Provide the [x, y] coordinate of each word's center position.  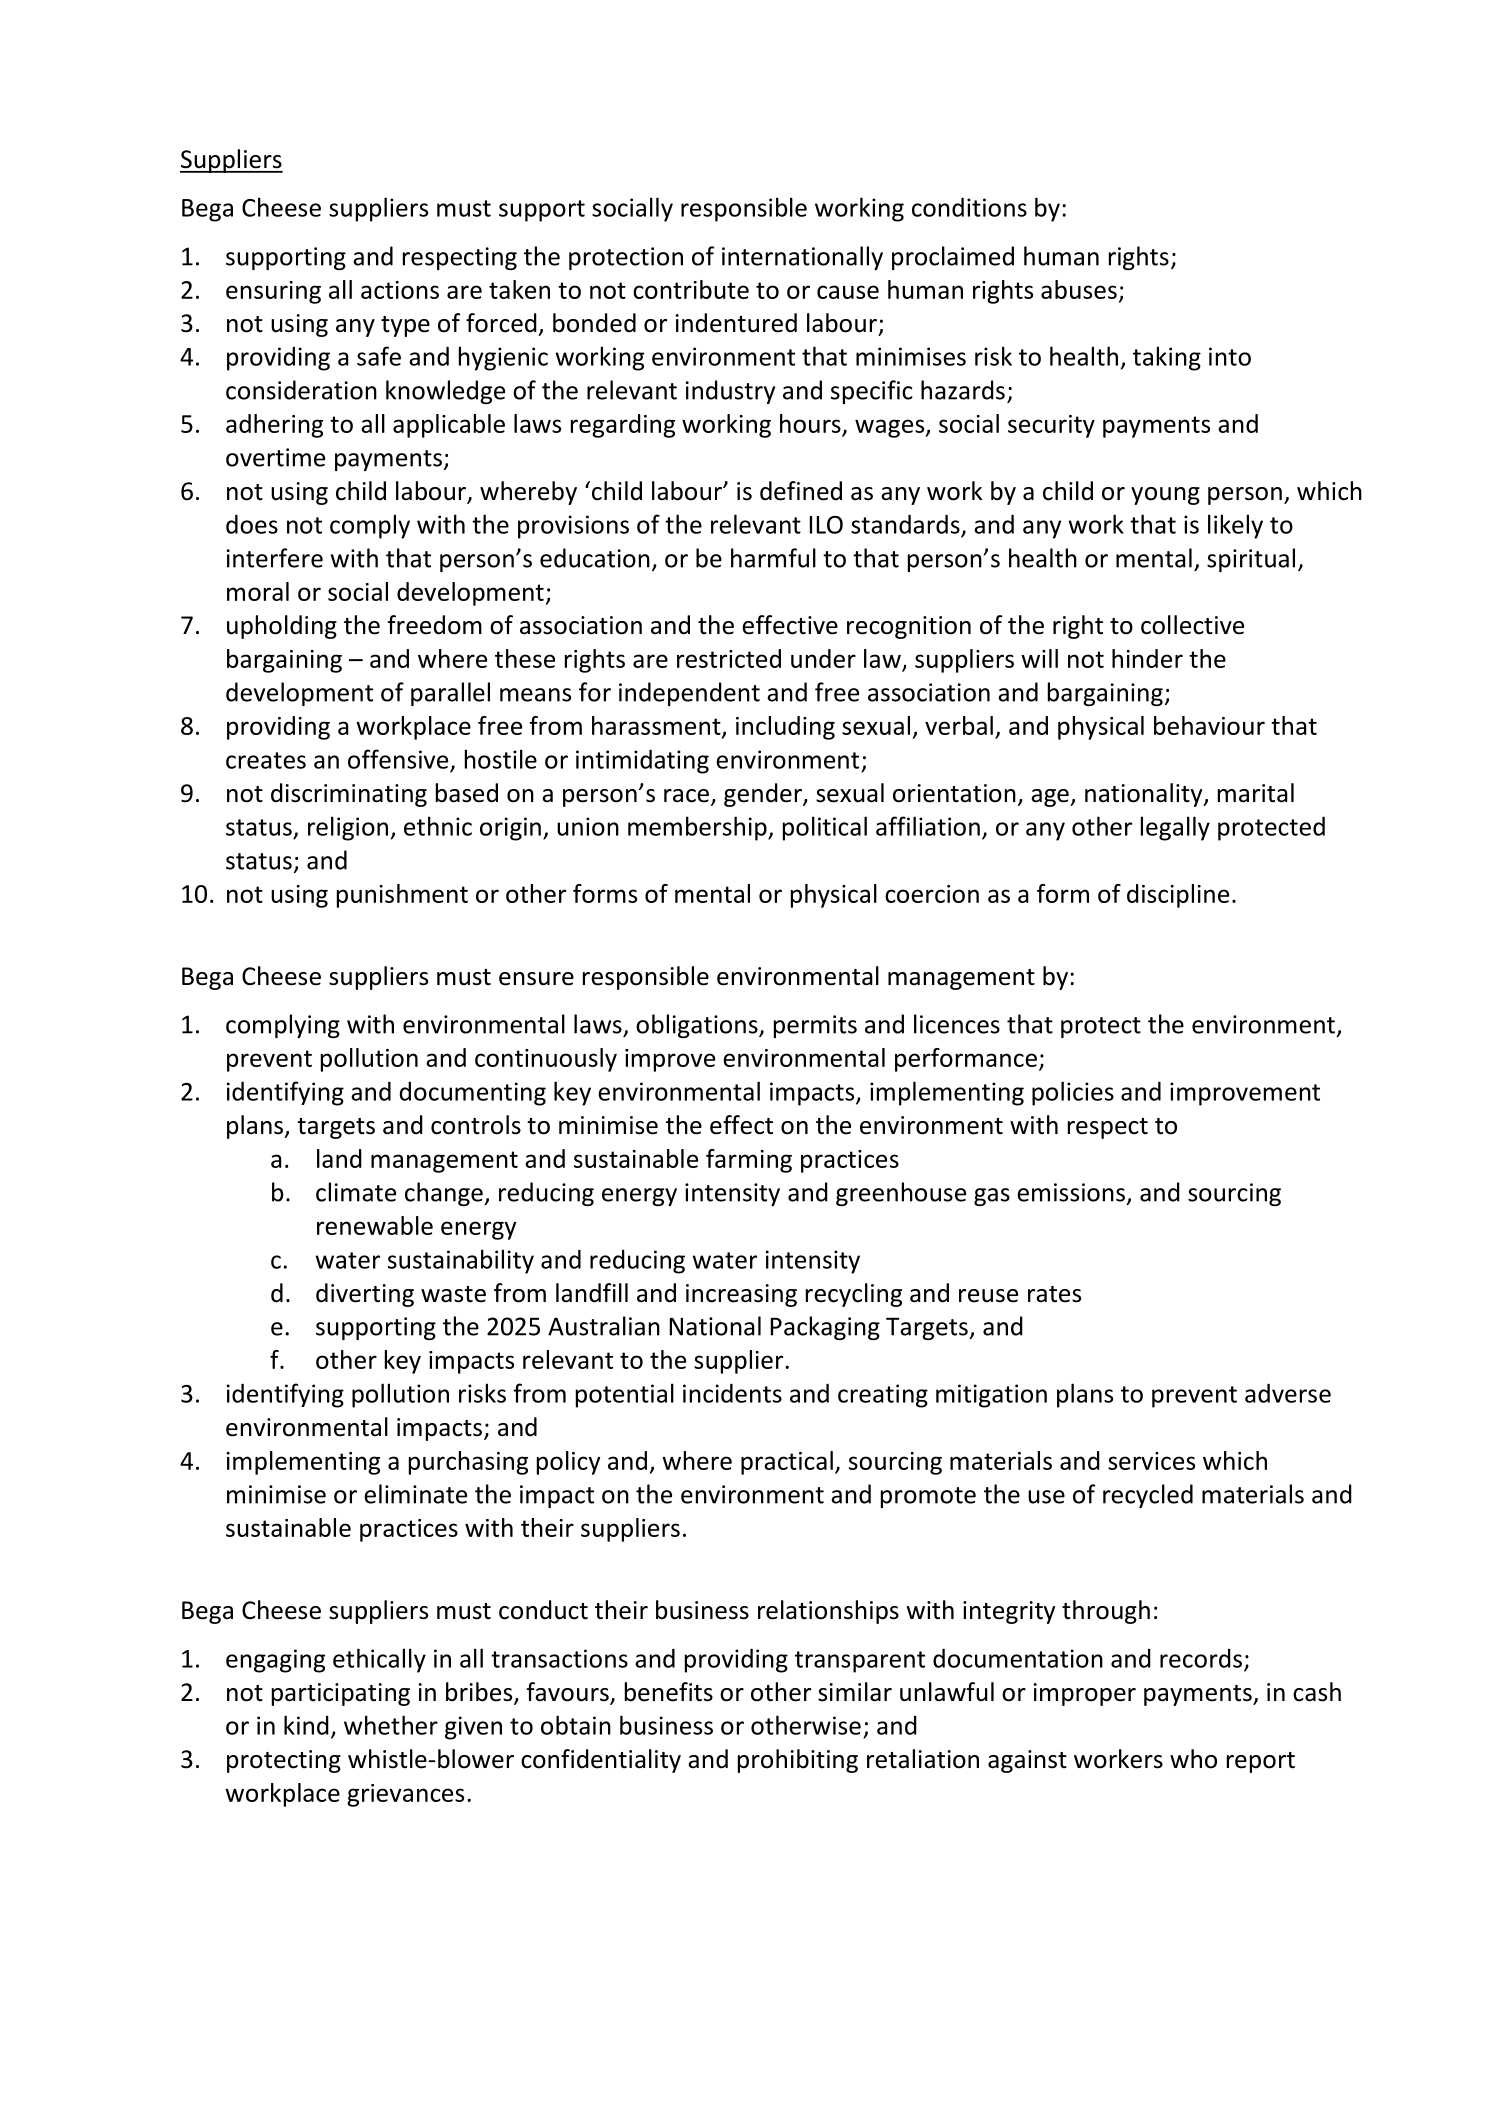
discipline [1178, 896]
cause [848, 292]
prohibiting [798, 1761]
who [1193, 1759]
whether [391, 1725]
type [405, 326]
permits [815, 1026]
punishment [402, 896]
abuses [1079, 289]
